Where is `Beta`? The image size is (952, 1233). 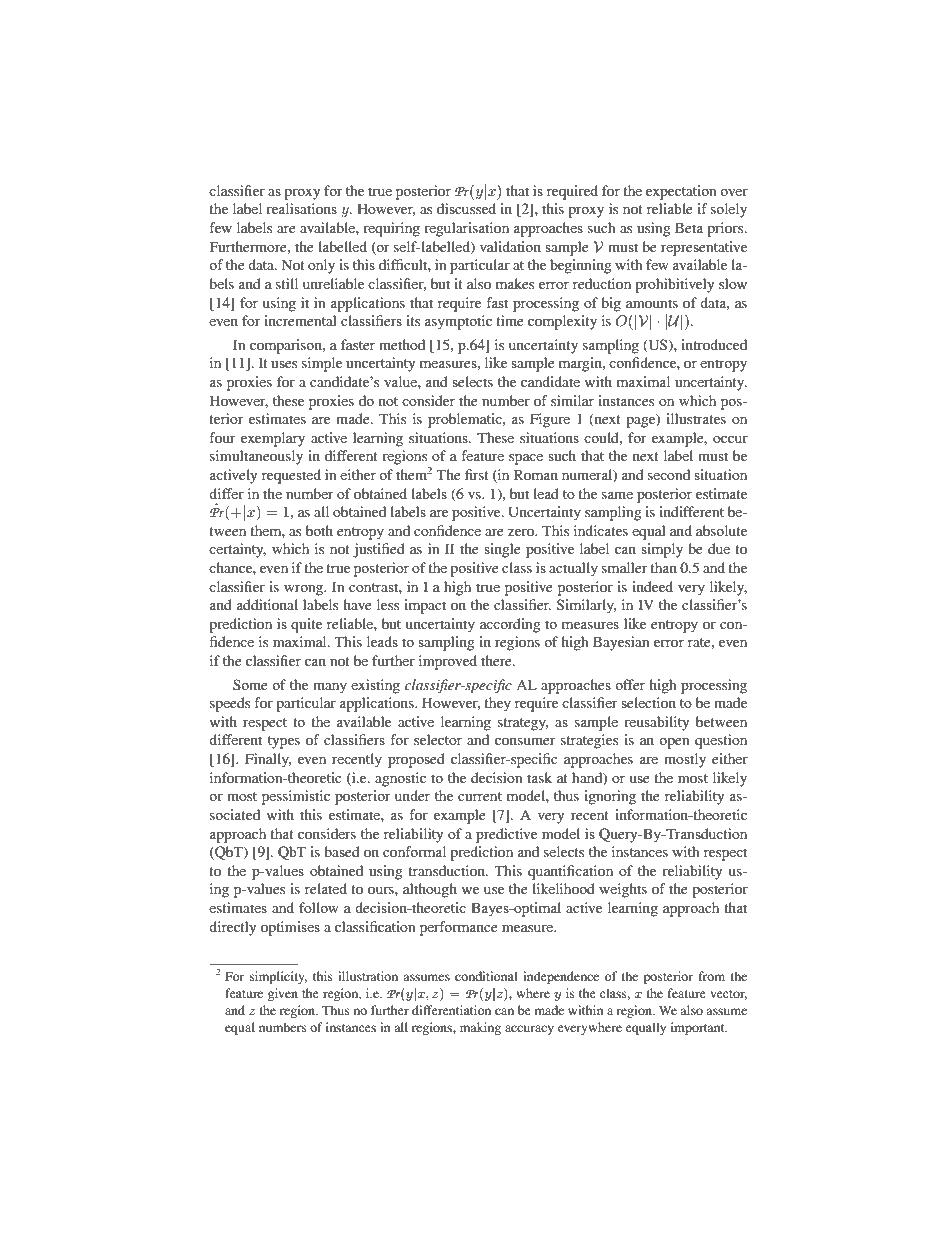
Beta is located at coordinates (689, 227).
